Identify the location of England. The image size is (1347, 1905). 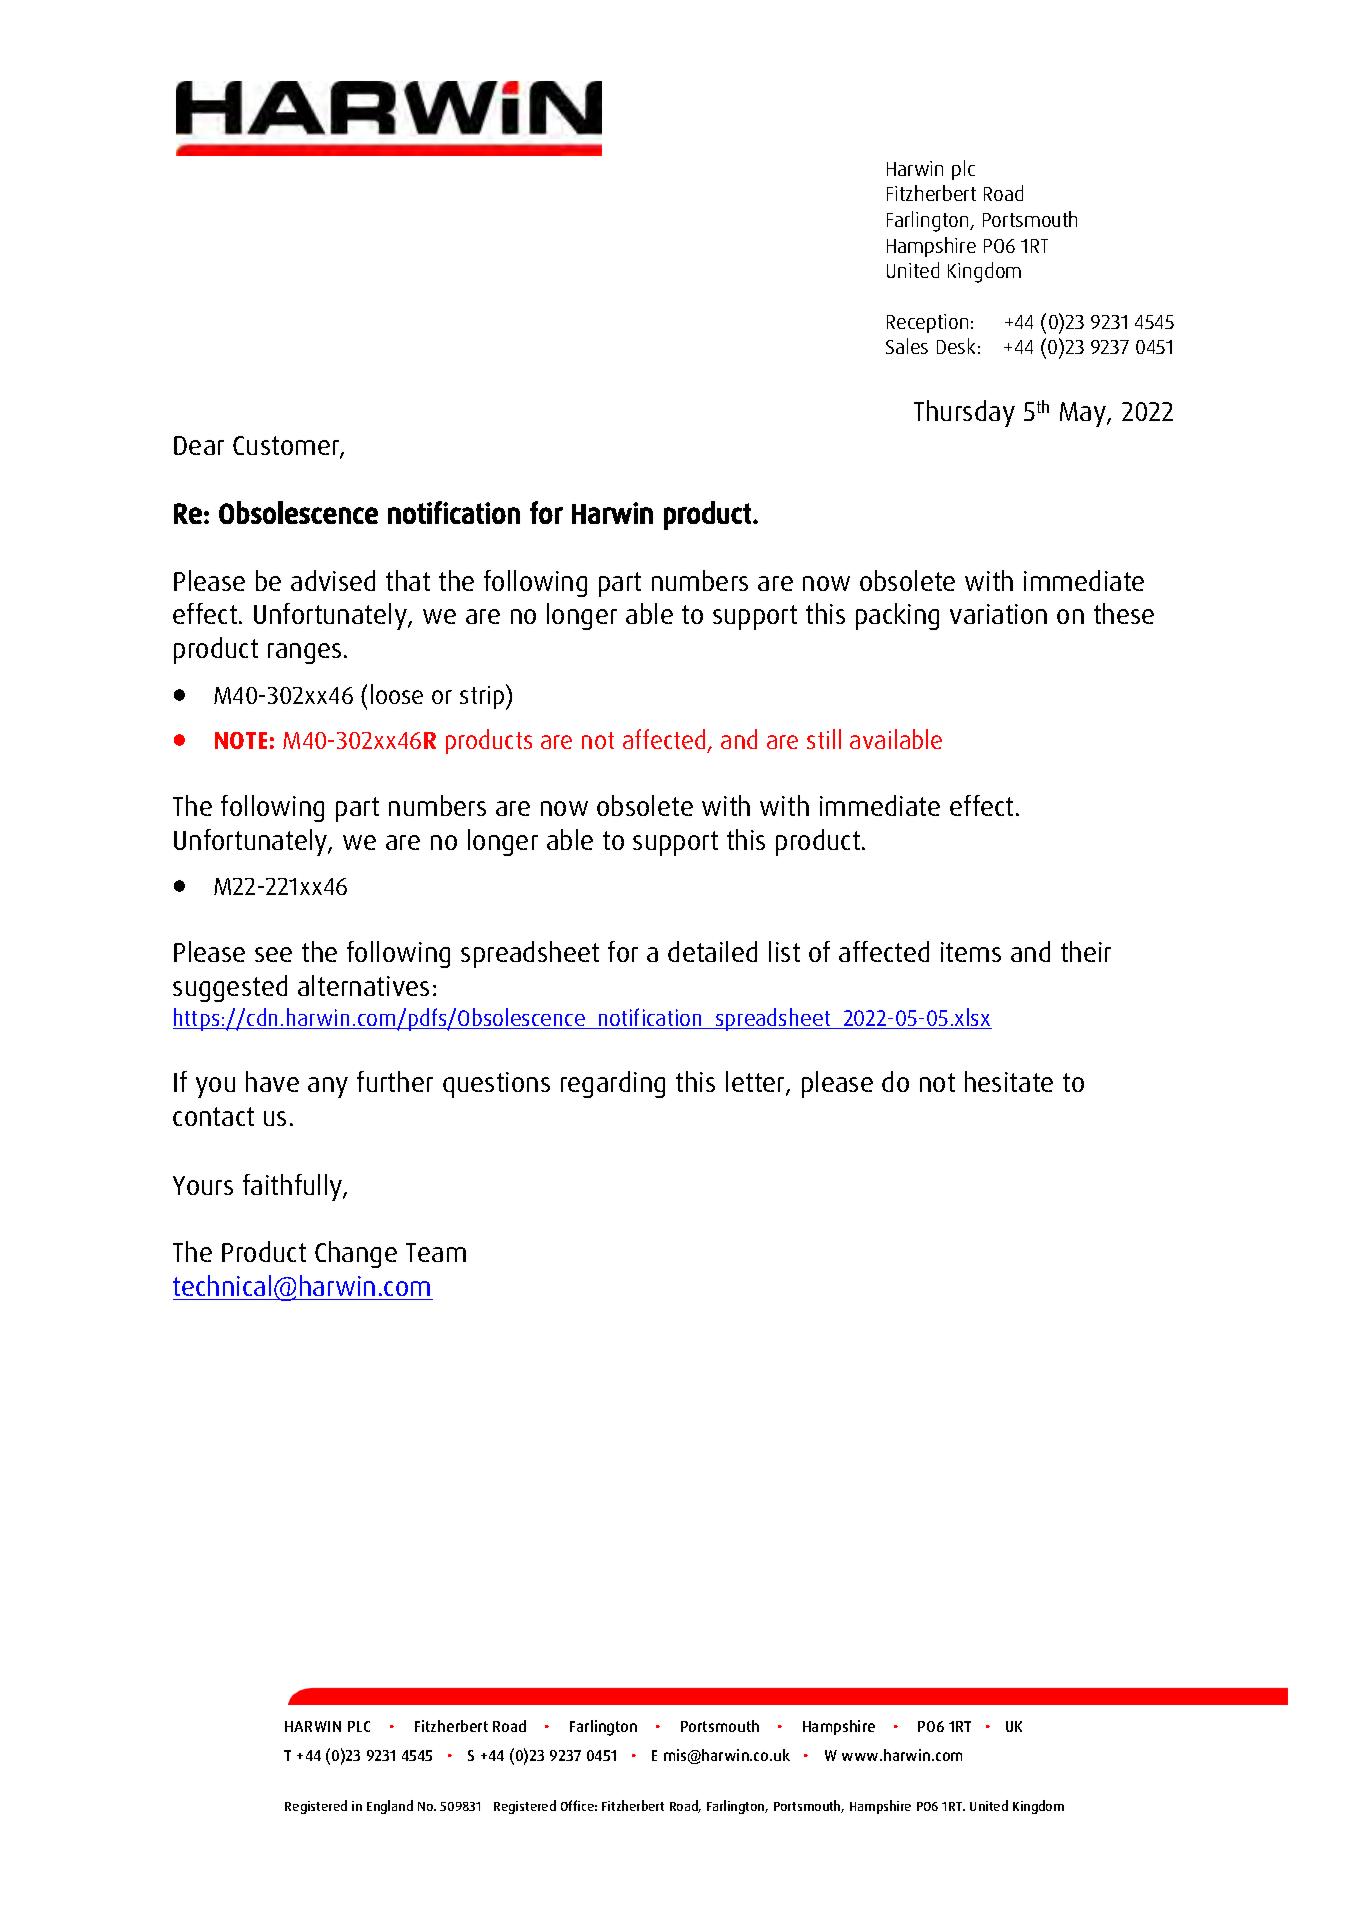
(390, 1807).
